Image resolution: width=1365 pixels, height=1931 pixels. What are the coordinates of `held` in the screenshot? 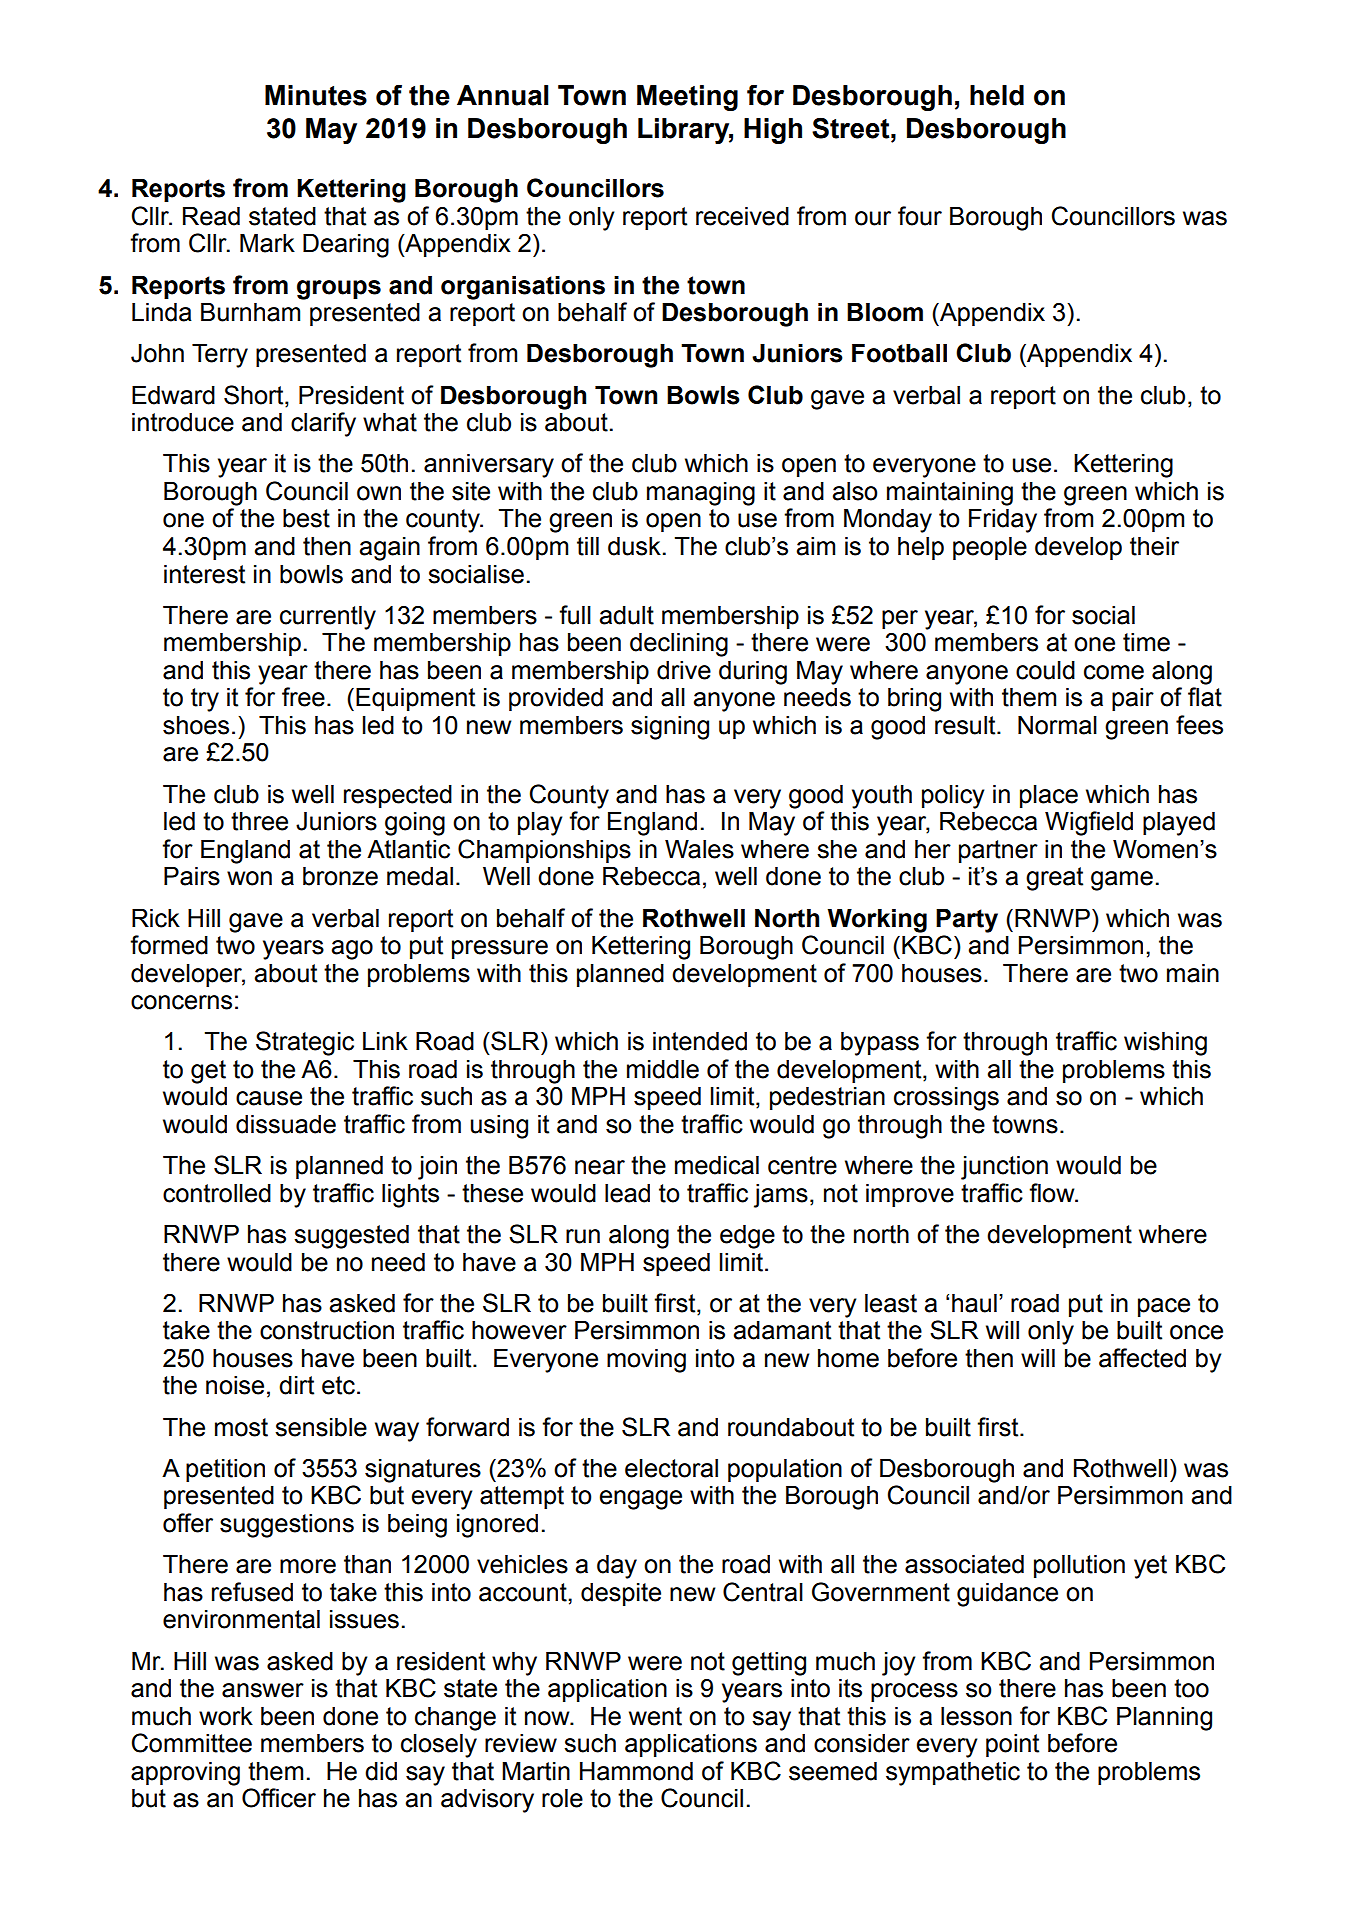 It's located at (997, 95).
